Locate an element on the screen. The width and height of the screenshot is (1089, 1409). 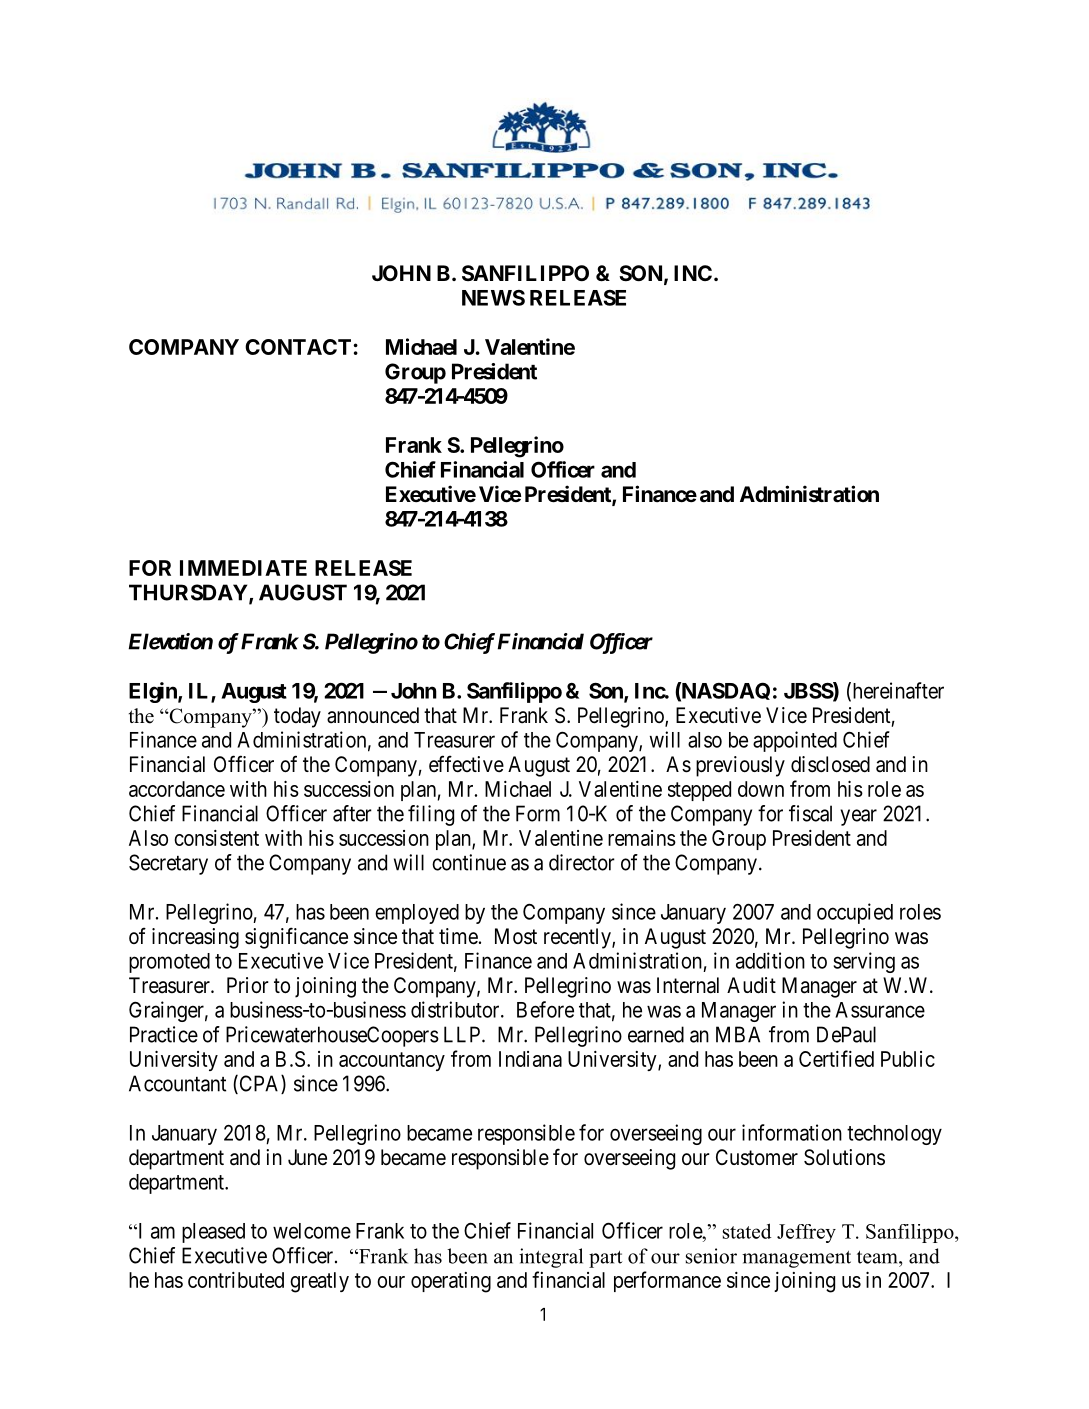
IMMEDIATE is located at coordinates (243, 568).
